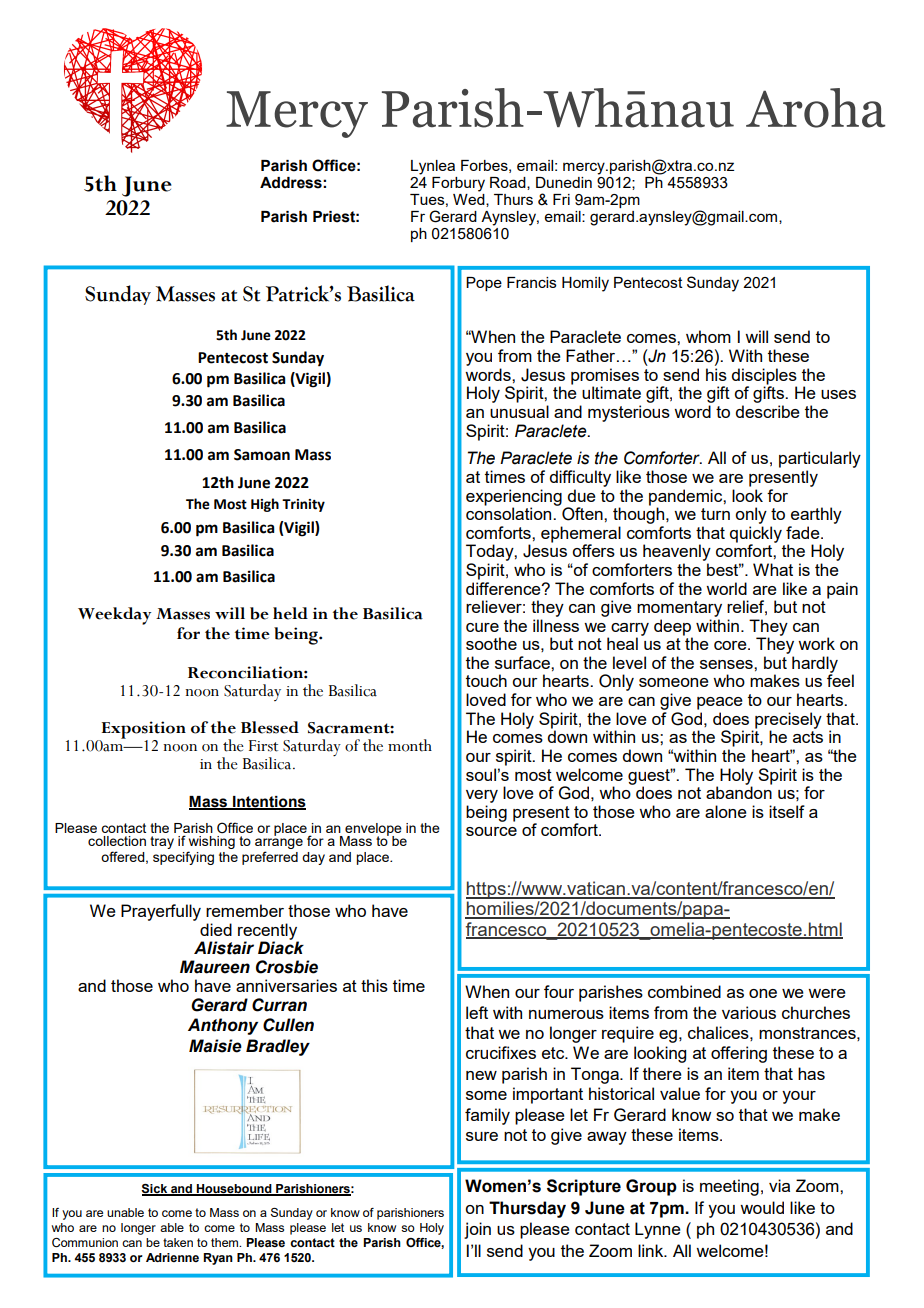  What do you see at coordinates (470, 199) in the screenshot?
I see `Wed` at bounding box center [470, 199].
